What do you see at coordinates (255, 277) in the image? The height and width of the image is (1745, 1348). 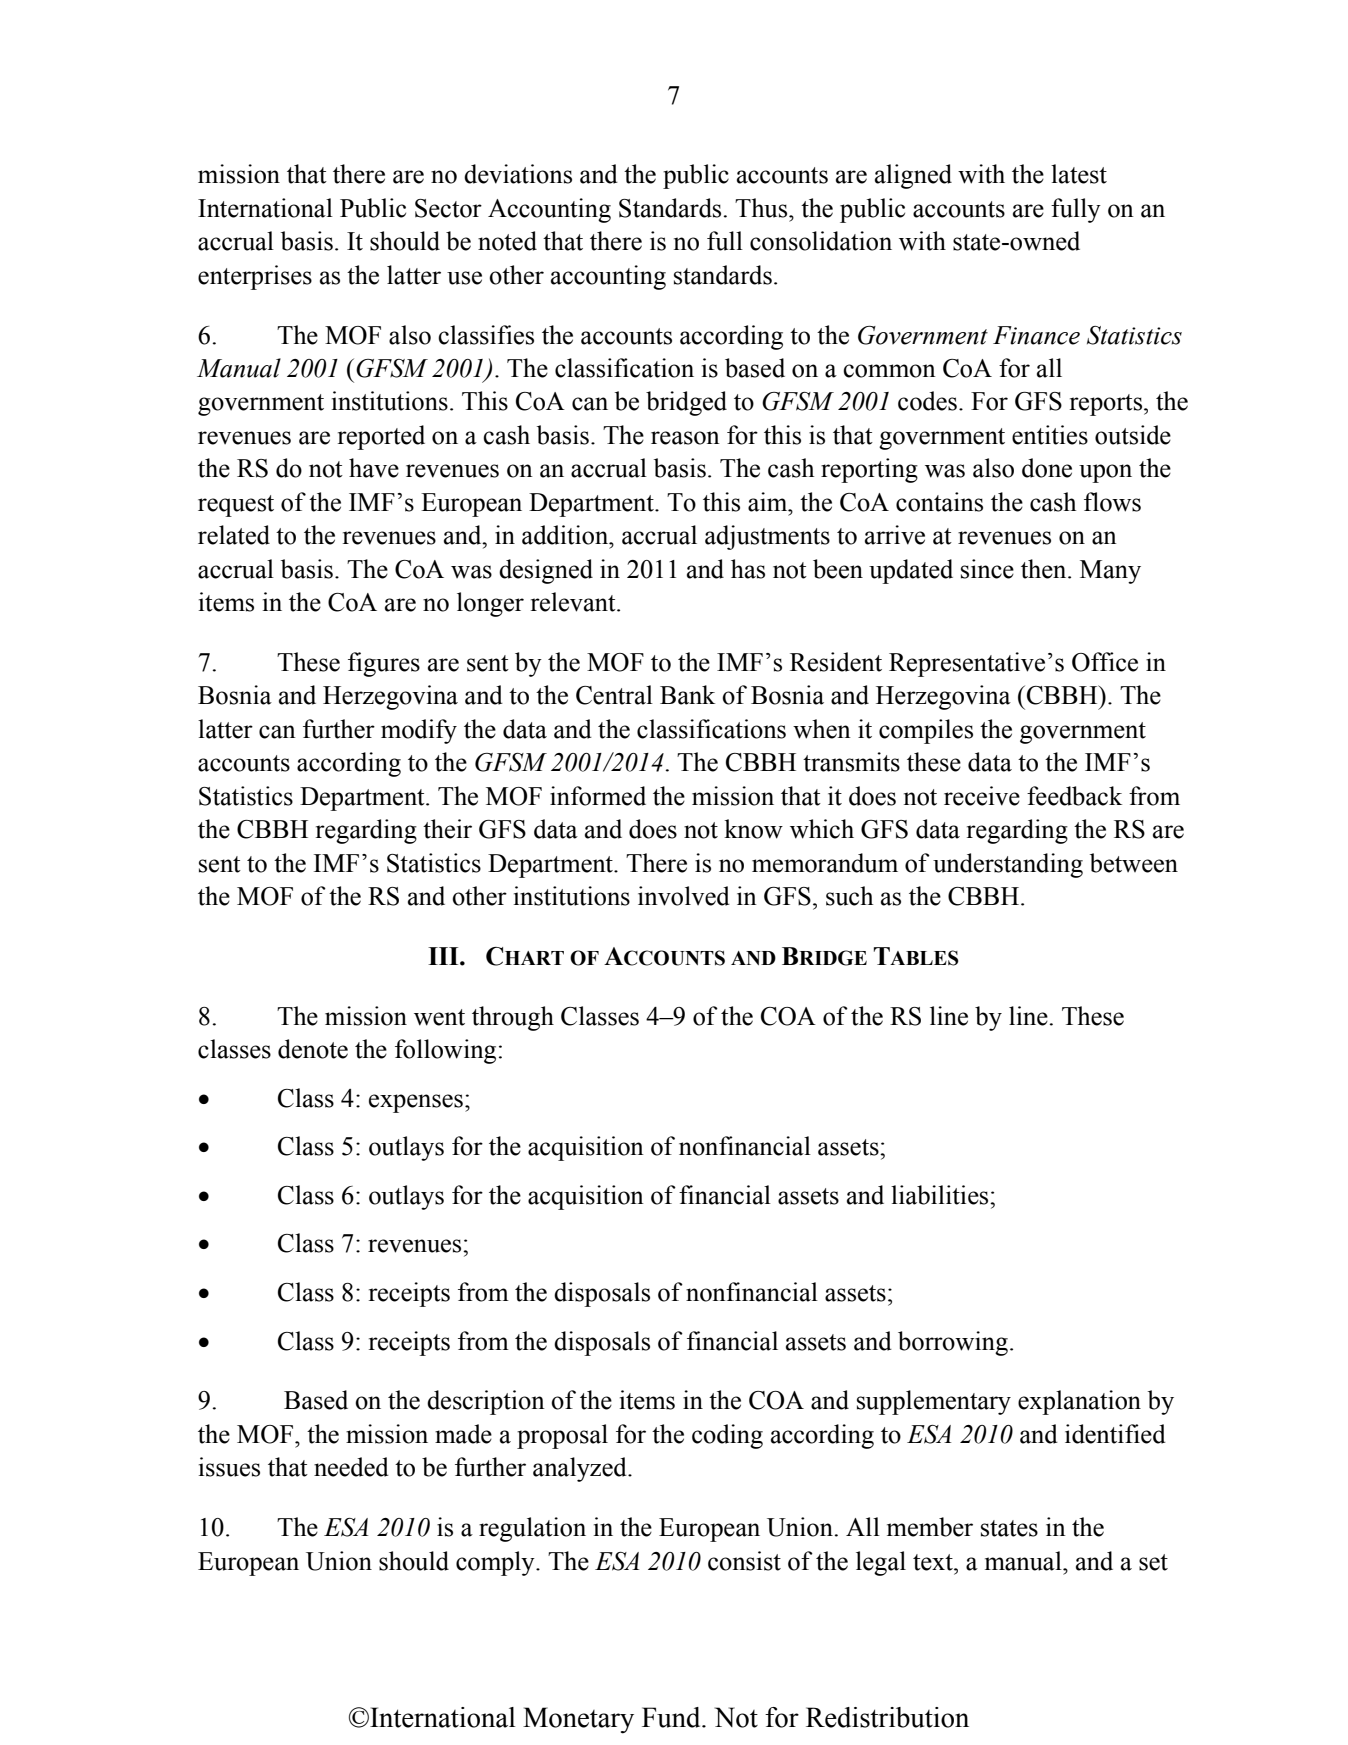 I see `enterprises` at bounding box center [255, 277].
